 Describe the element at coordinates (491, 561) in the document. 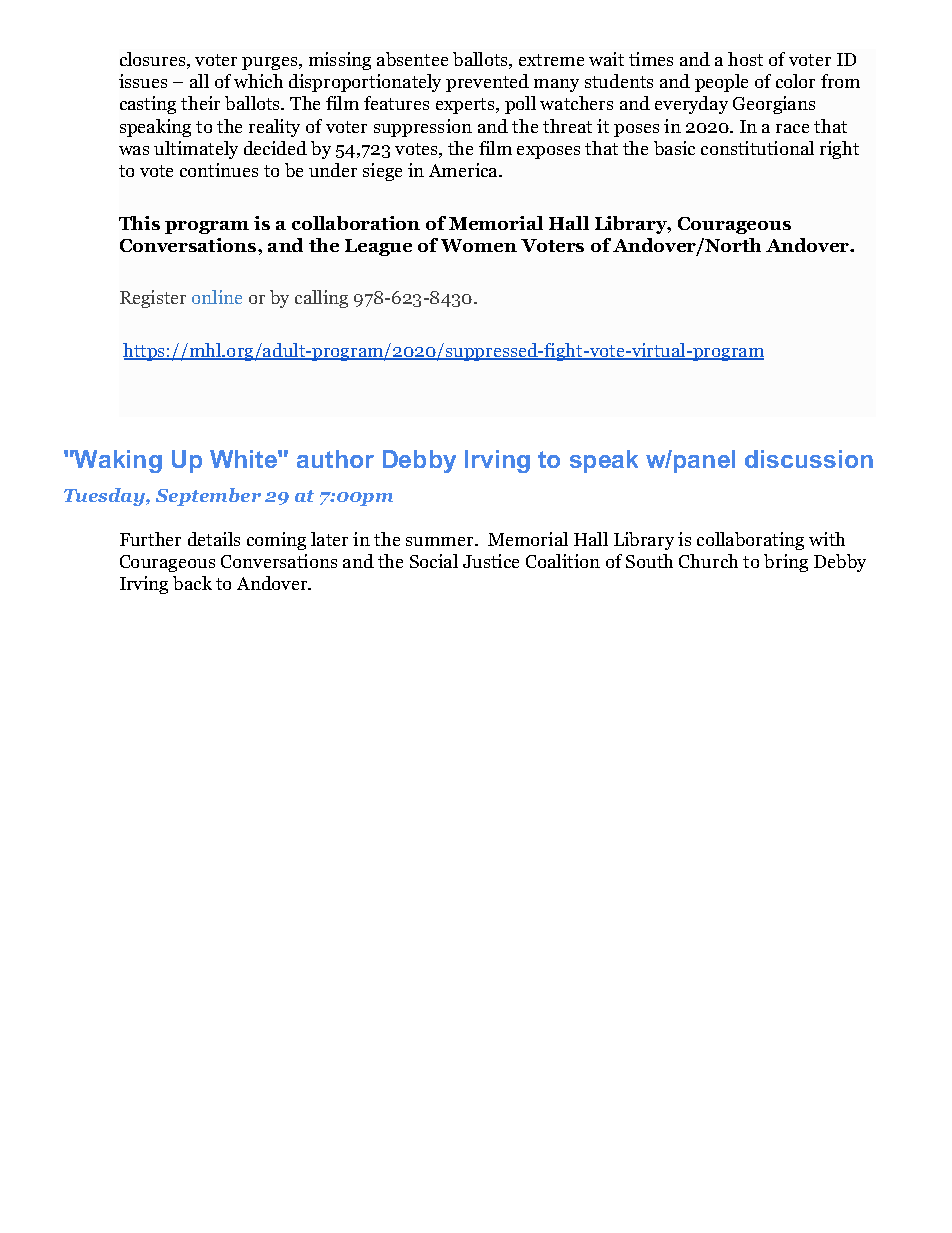

I see `Justice` at that location.
